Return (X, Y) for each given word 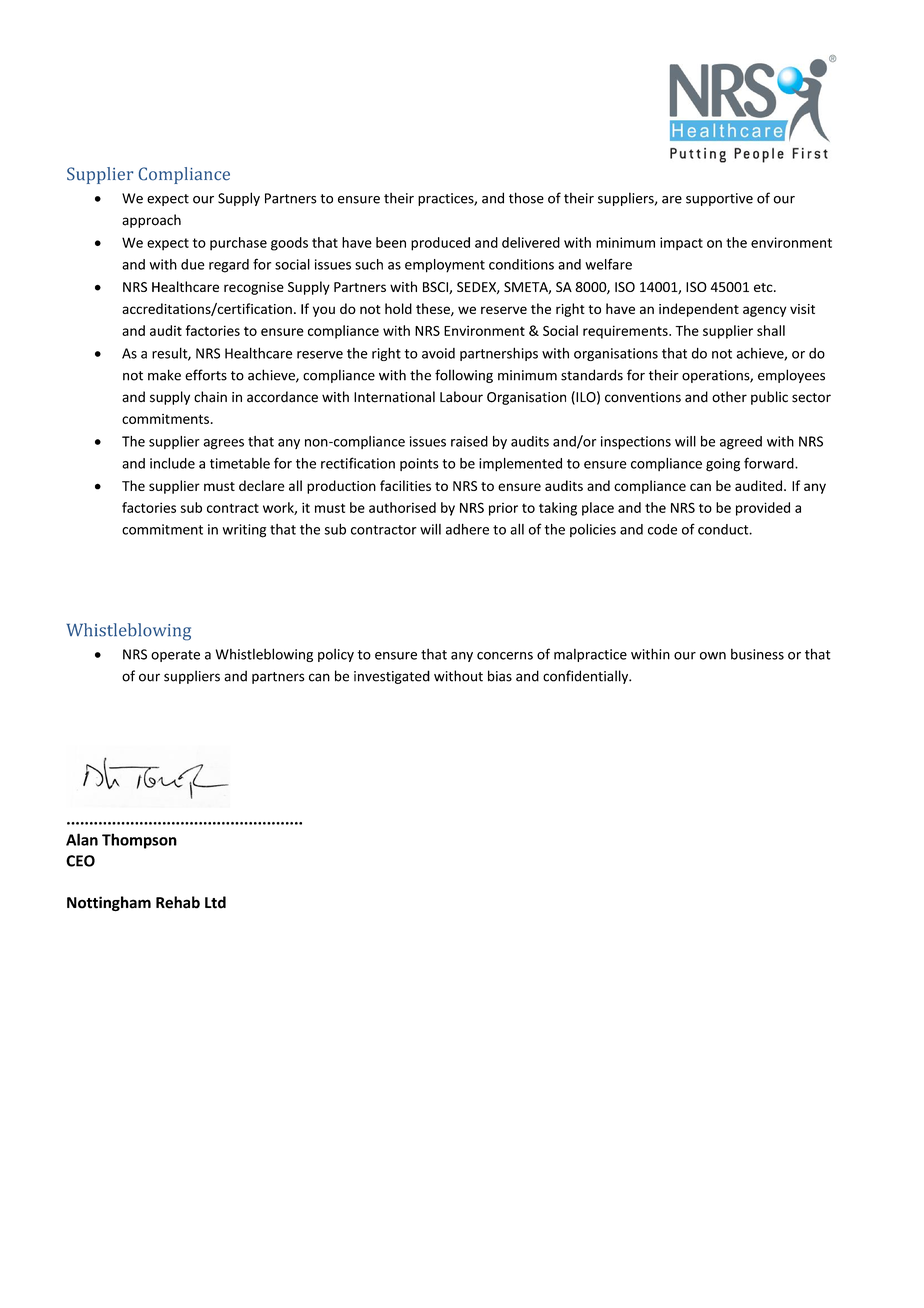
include (172, 463)
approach (151, 221)
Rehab (178, 902)
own (713, 656)
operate (175, 656)
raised (469, 441)
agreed (741, 443)
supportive (719, 199)
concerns (505, 656)
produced (440, 244)
